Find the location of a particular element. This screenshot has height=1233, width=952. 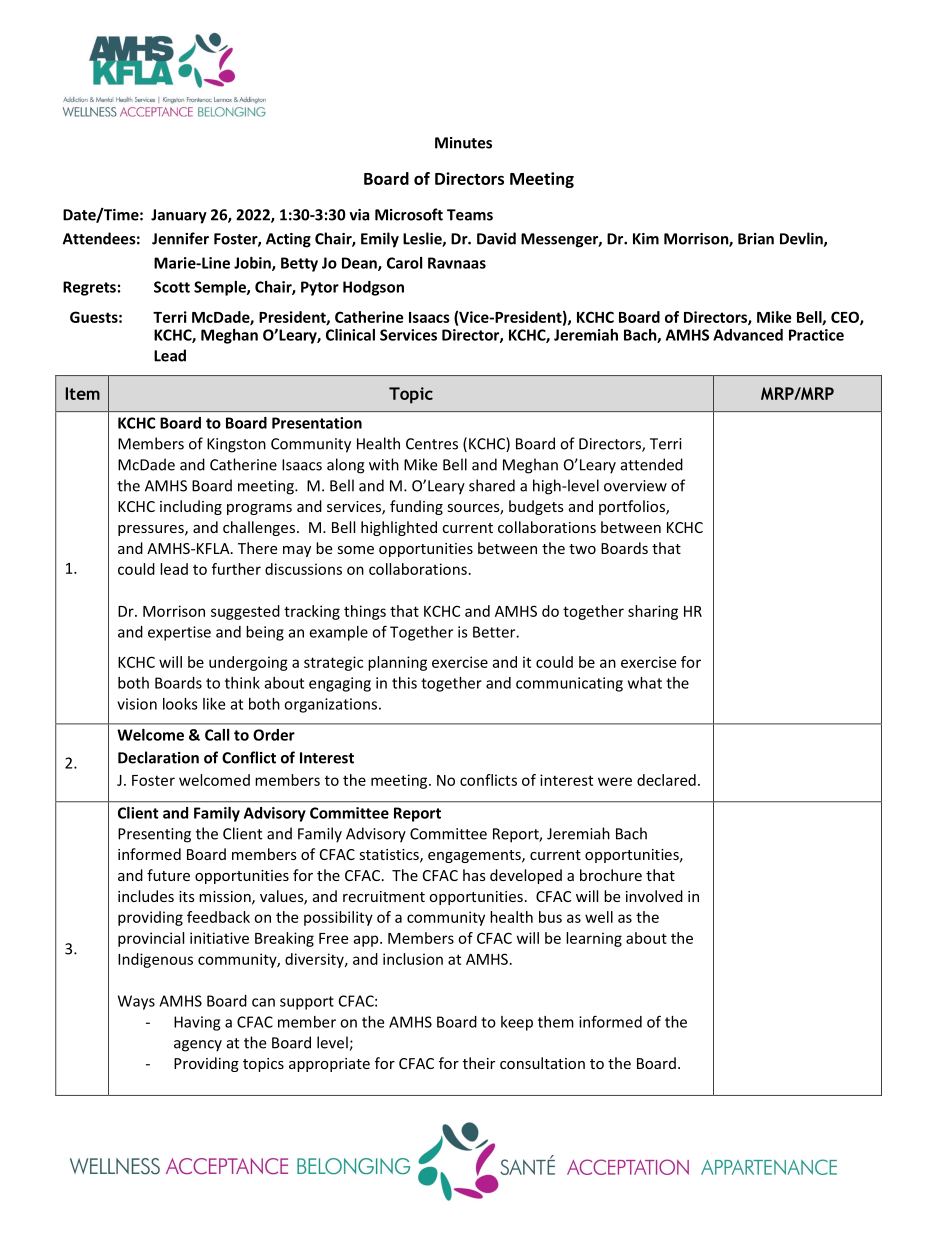

this is located at coordinates (404, 683).
